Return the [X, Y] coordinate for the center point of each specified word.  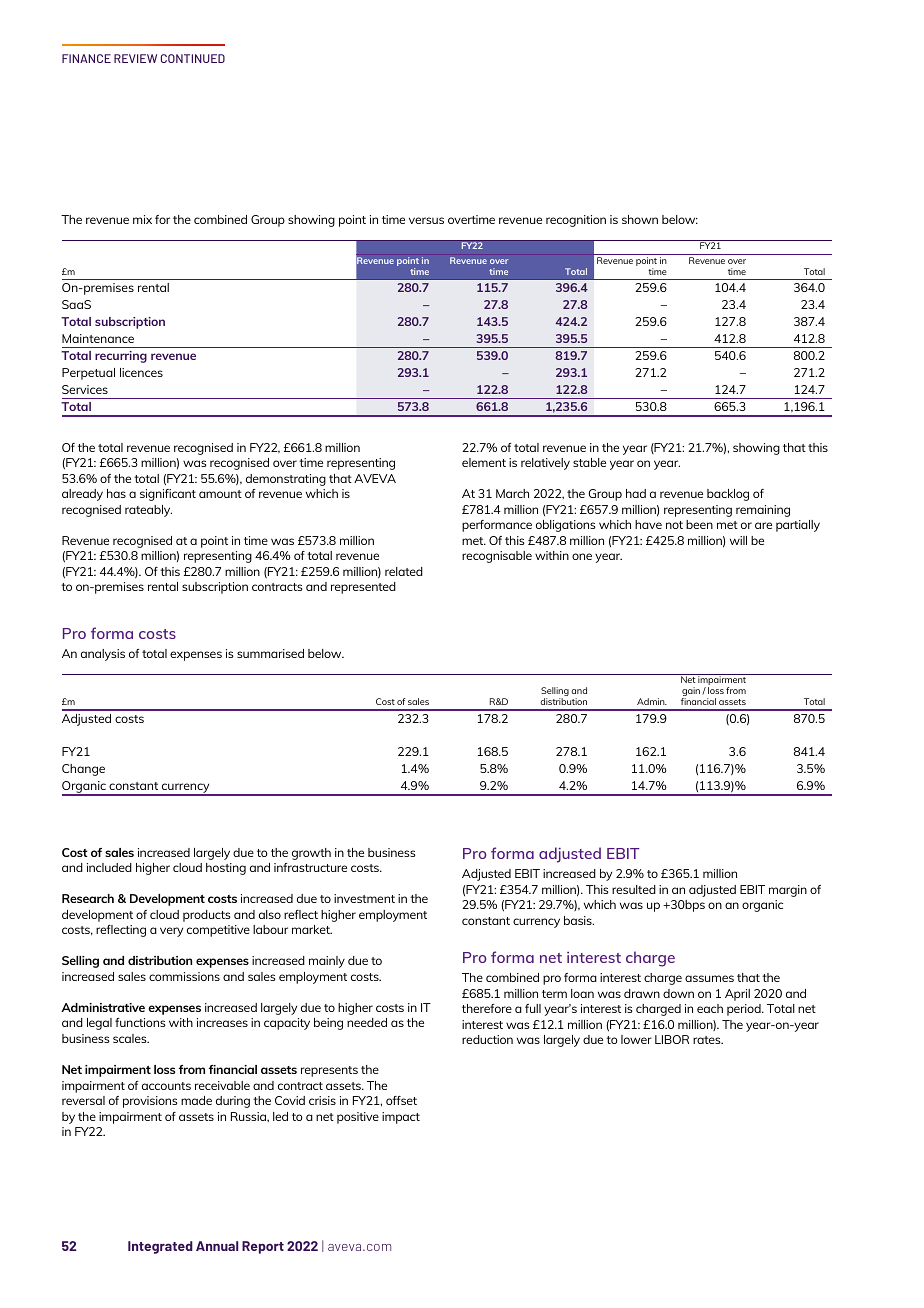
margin [788, 891]
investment [364, 898]
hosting [226, 869]
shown [640, 219]
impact [401, 1118]
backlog [728, 495]
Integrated [160, 1247]
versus [426, 220]
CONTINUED [193, 58]
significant [168, 495]
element [484, 462]
